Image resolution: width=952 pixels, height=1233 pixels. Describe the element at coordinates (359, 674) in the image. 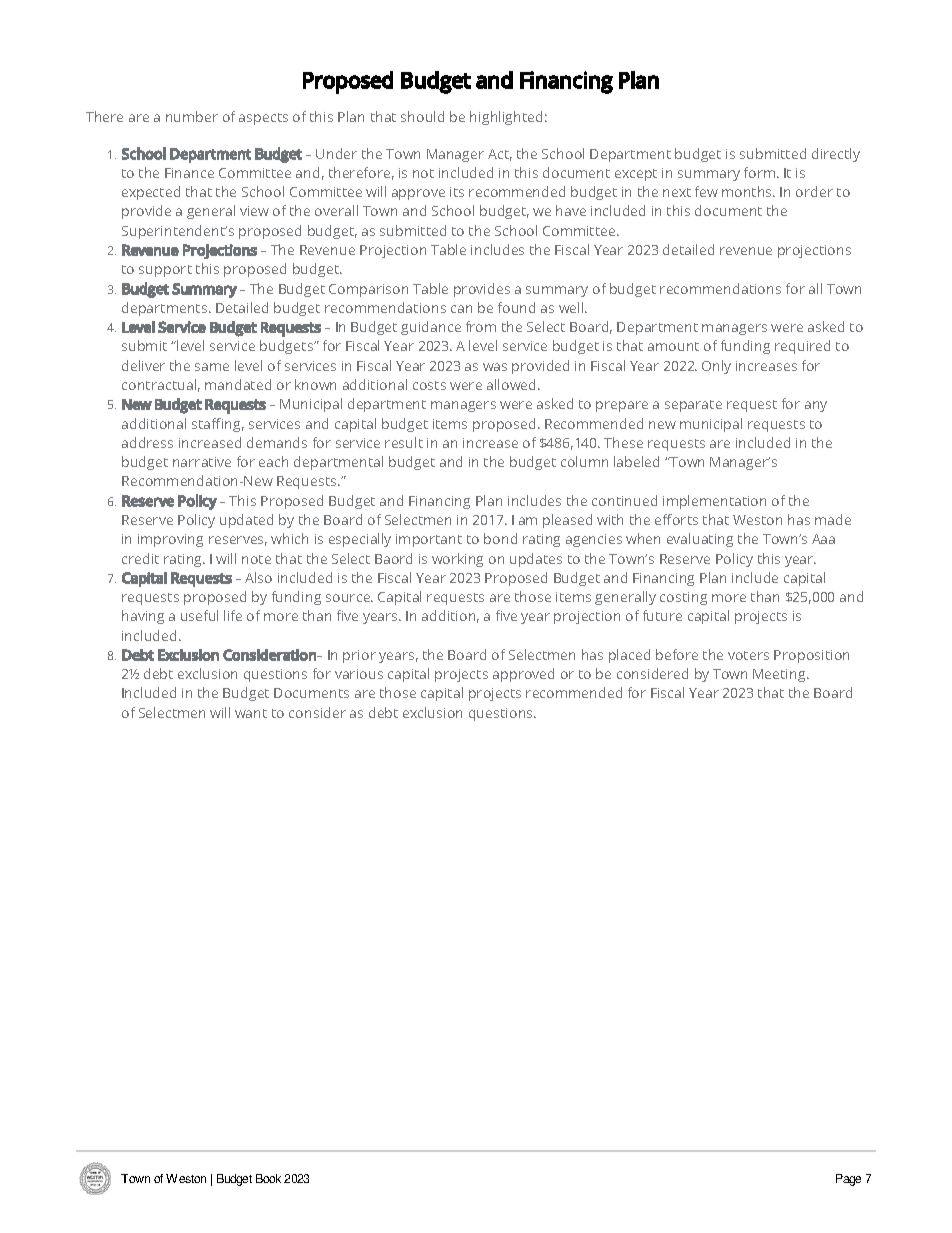

I see `various` at that location.
